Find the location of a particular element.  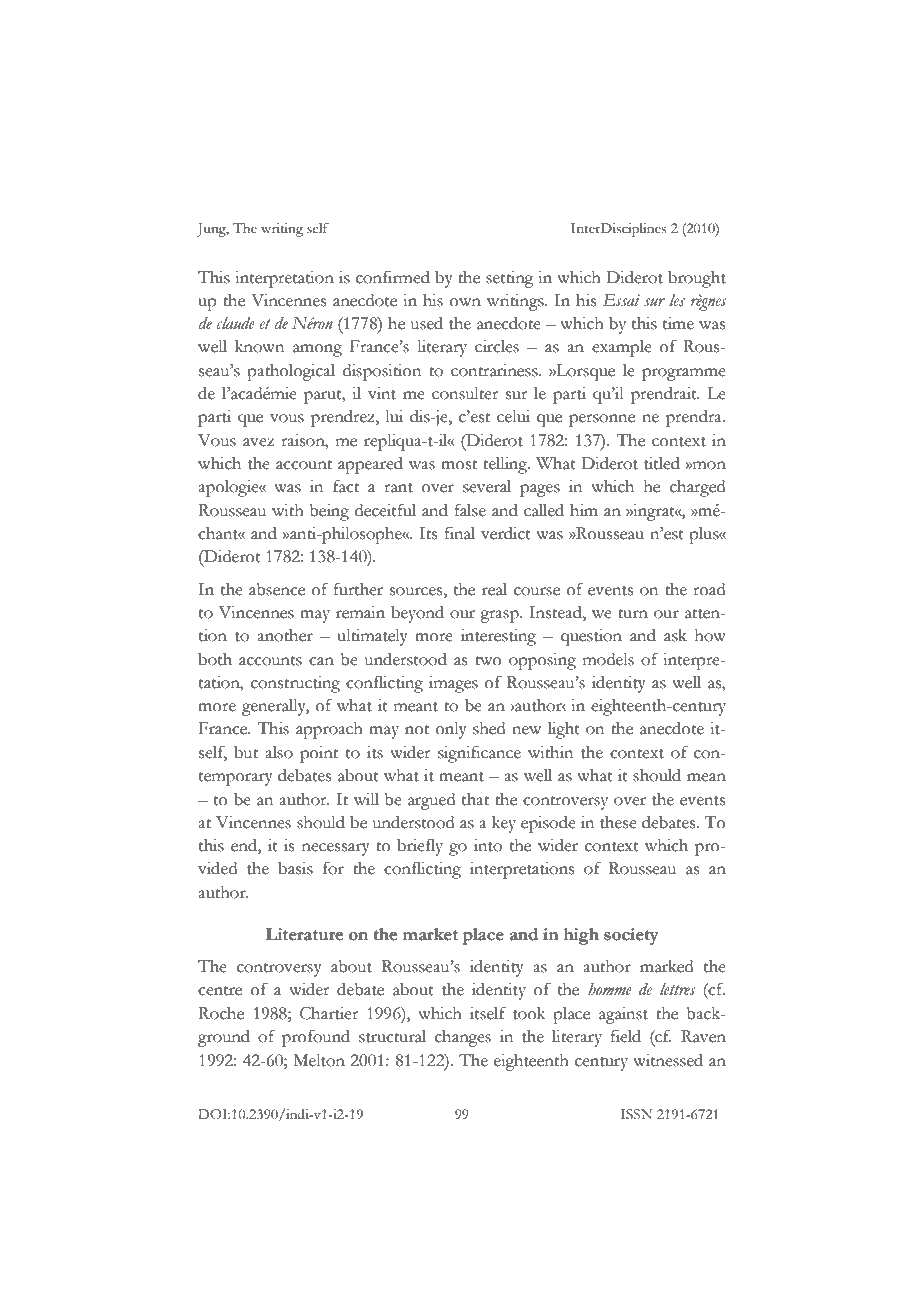

models is located at coordinates (608, 659).
